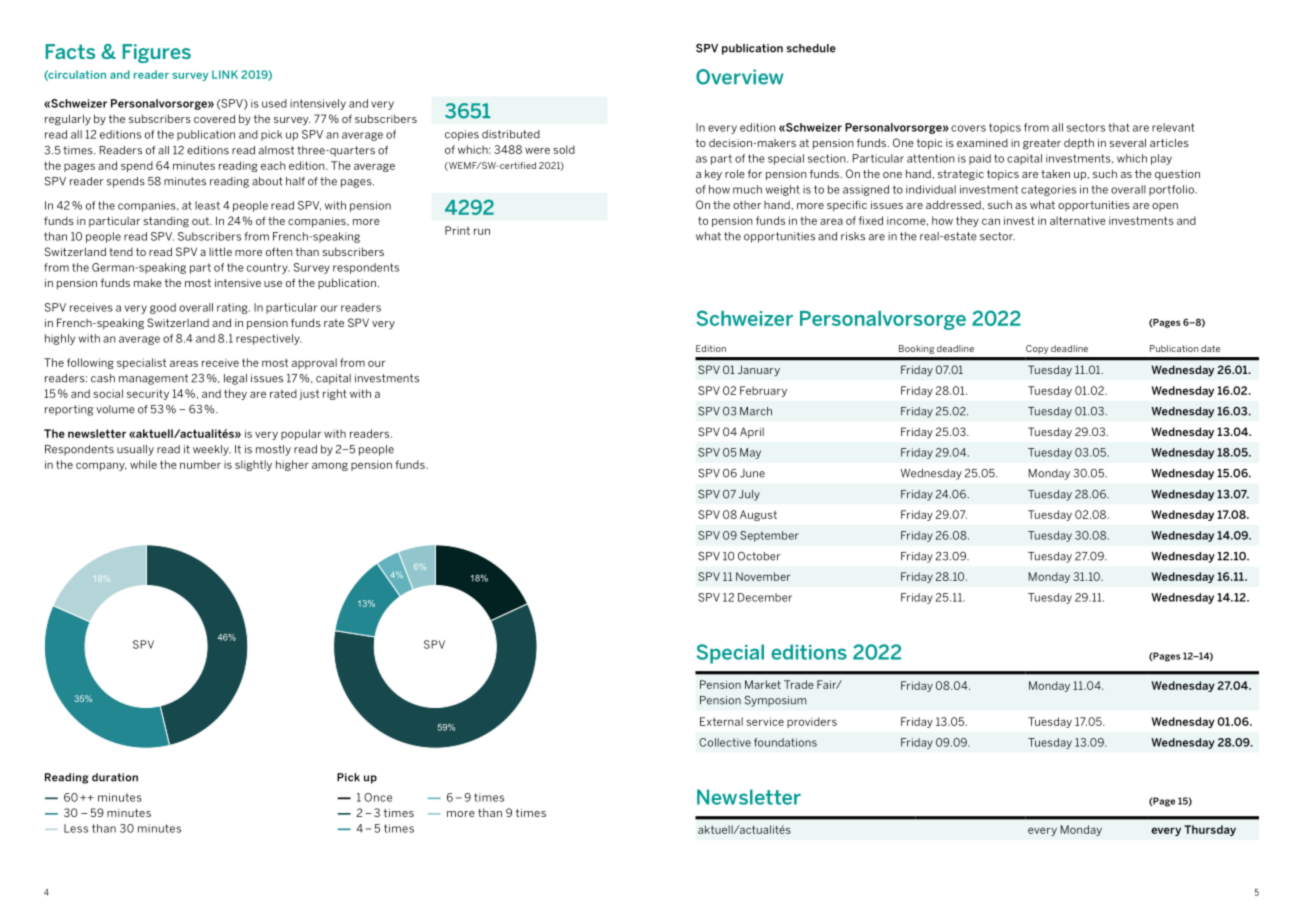 The height and width of the page is (924, 1303). I want to click on Copy, so click(1037, 349).
